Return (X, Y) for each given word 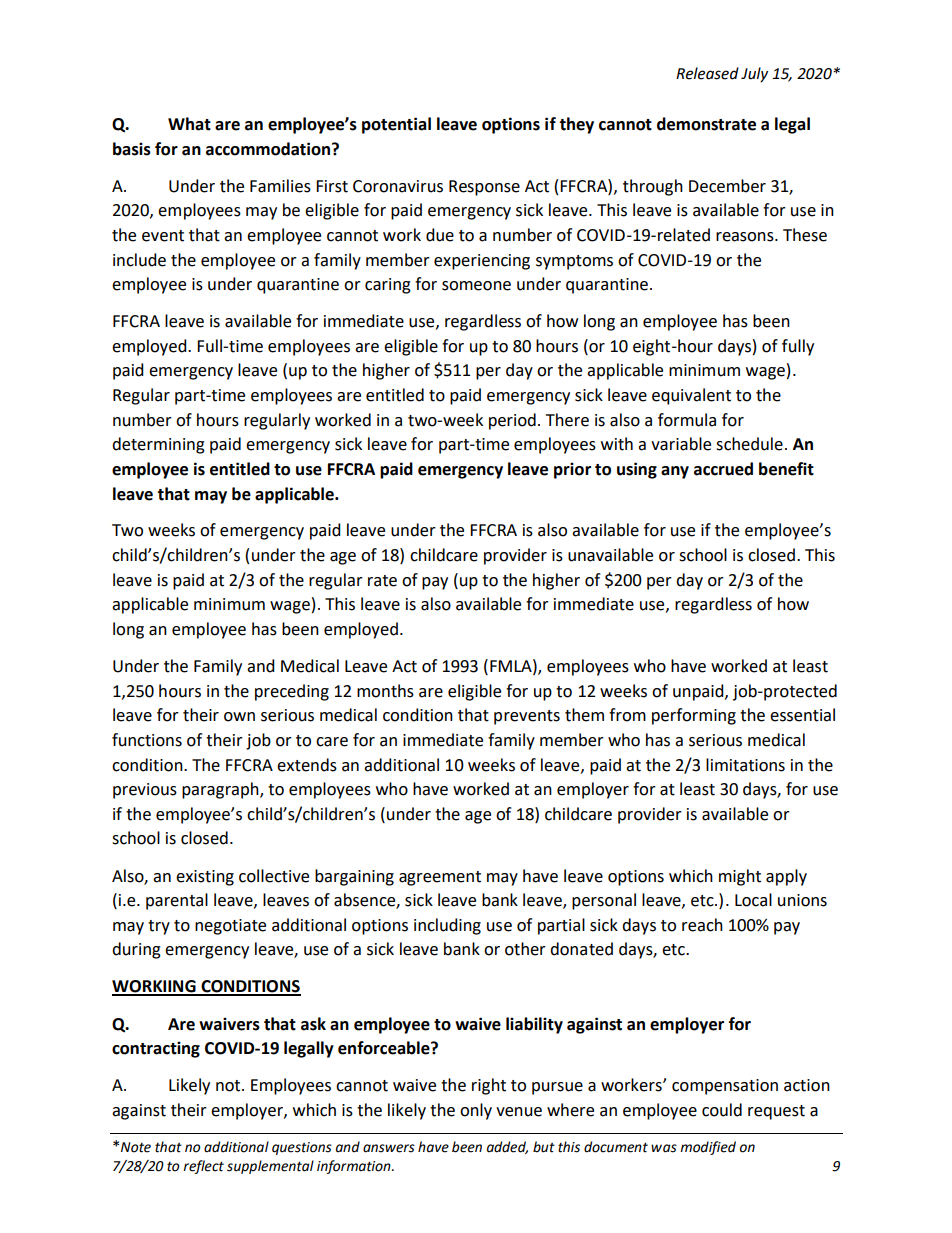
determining (158, 445)
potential (396, 125)
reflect (203, 1167)
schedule (749, 444)
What (189, 124)
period (512, 421)
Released (707, 73)
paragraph (221, 790)
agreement (440, 878)
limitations (745, 765)
